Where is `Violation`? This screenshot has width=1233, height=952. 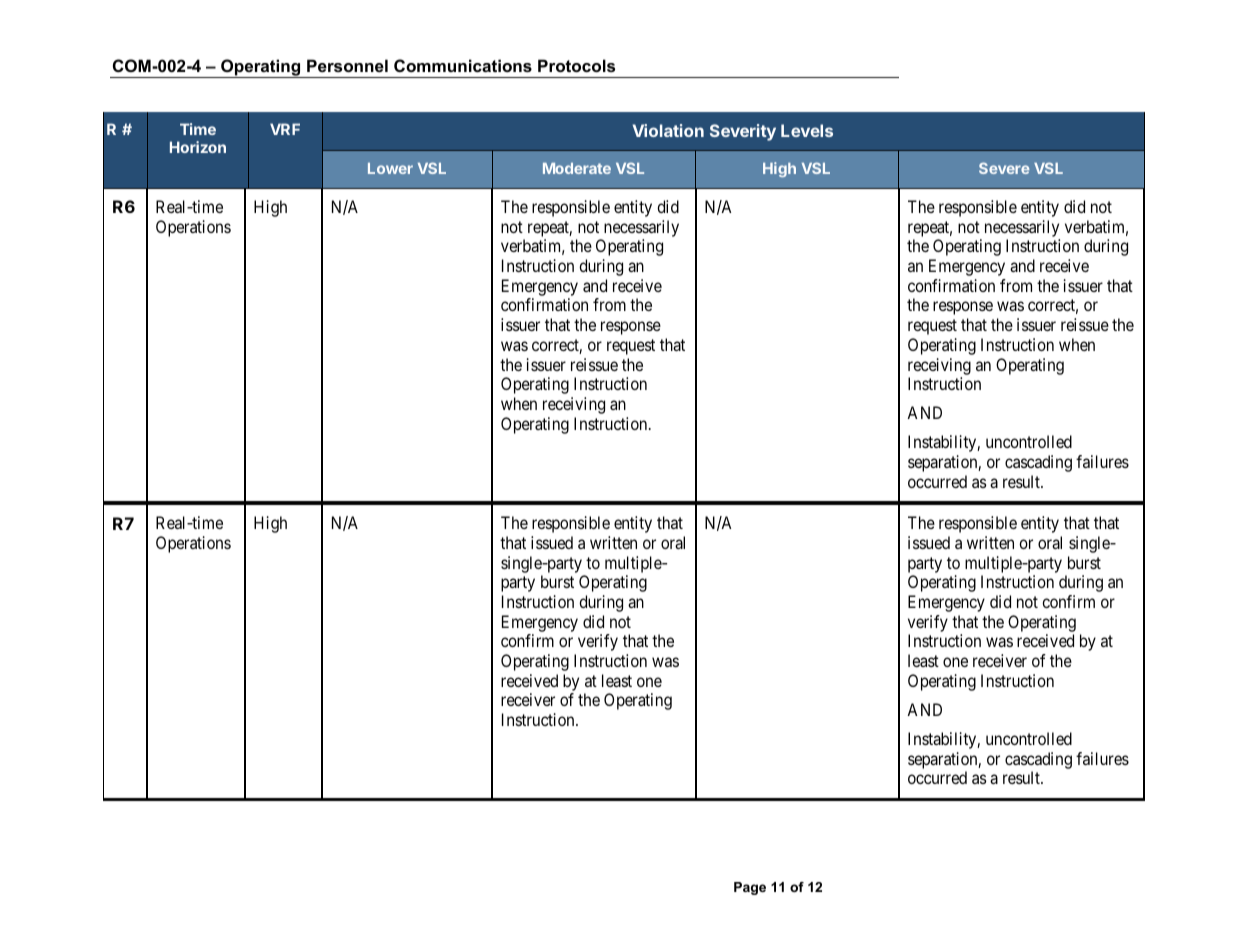 Violation is located at coordinates (668, 130).
